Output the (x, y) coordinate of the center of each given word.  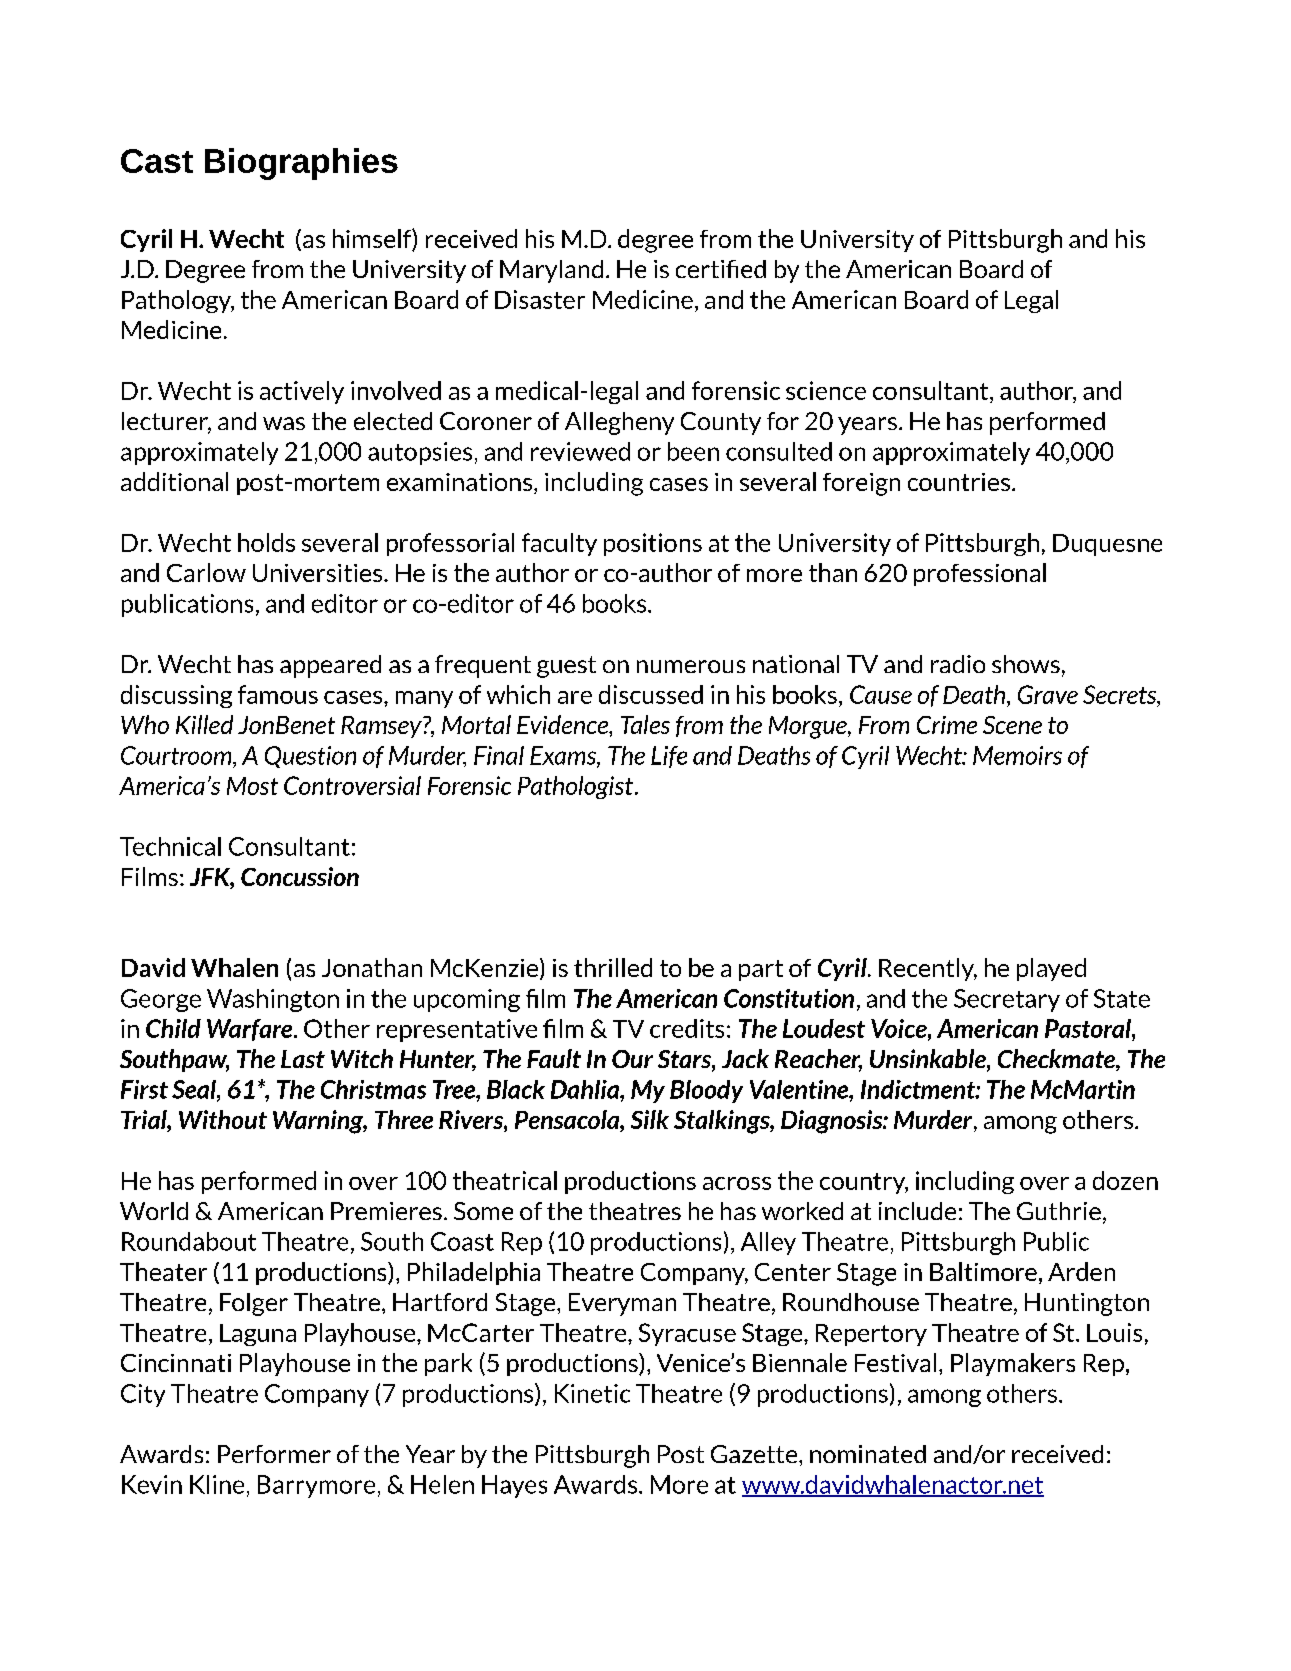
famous (278, 694)
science (826, 390)
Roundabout (189, 1241)
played (1051, 969)
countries (959, 482)
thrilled (613, 967)
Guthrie (1059, 1211)
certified (721, 269)
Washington (273, 1000)
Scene (1012, 725)
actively (302, 392)
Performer (274, 1454)
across (737, 1183)
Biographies (301, 164)
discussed (651, 694)
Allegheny (619, 423)
